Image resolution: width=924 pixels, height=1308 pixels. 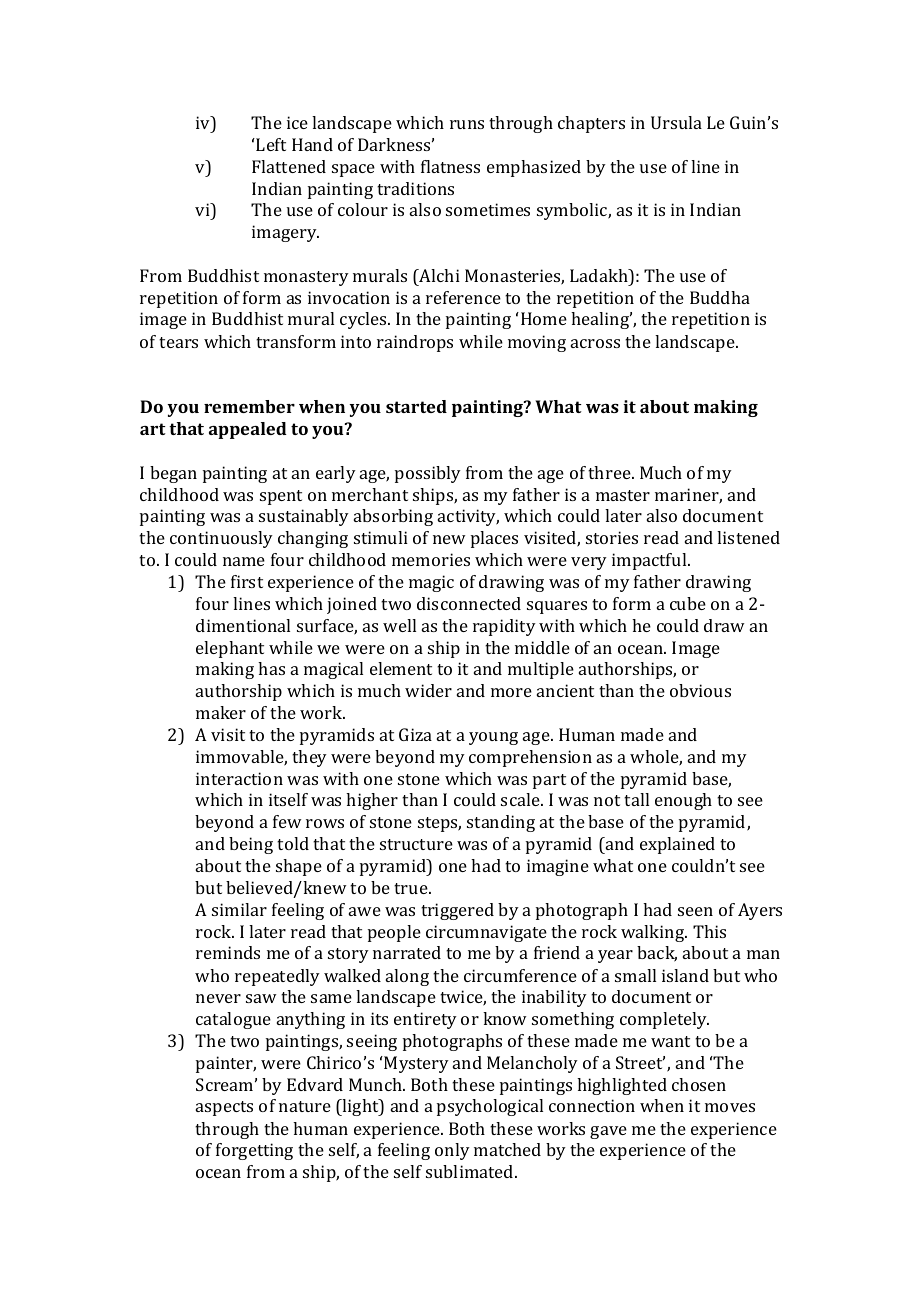 What do you see at coordinates (254, 1151) in the document?
I see `forgetting` at bounding box center [254, 1151].
